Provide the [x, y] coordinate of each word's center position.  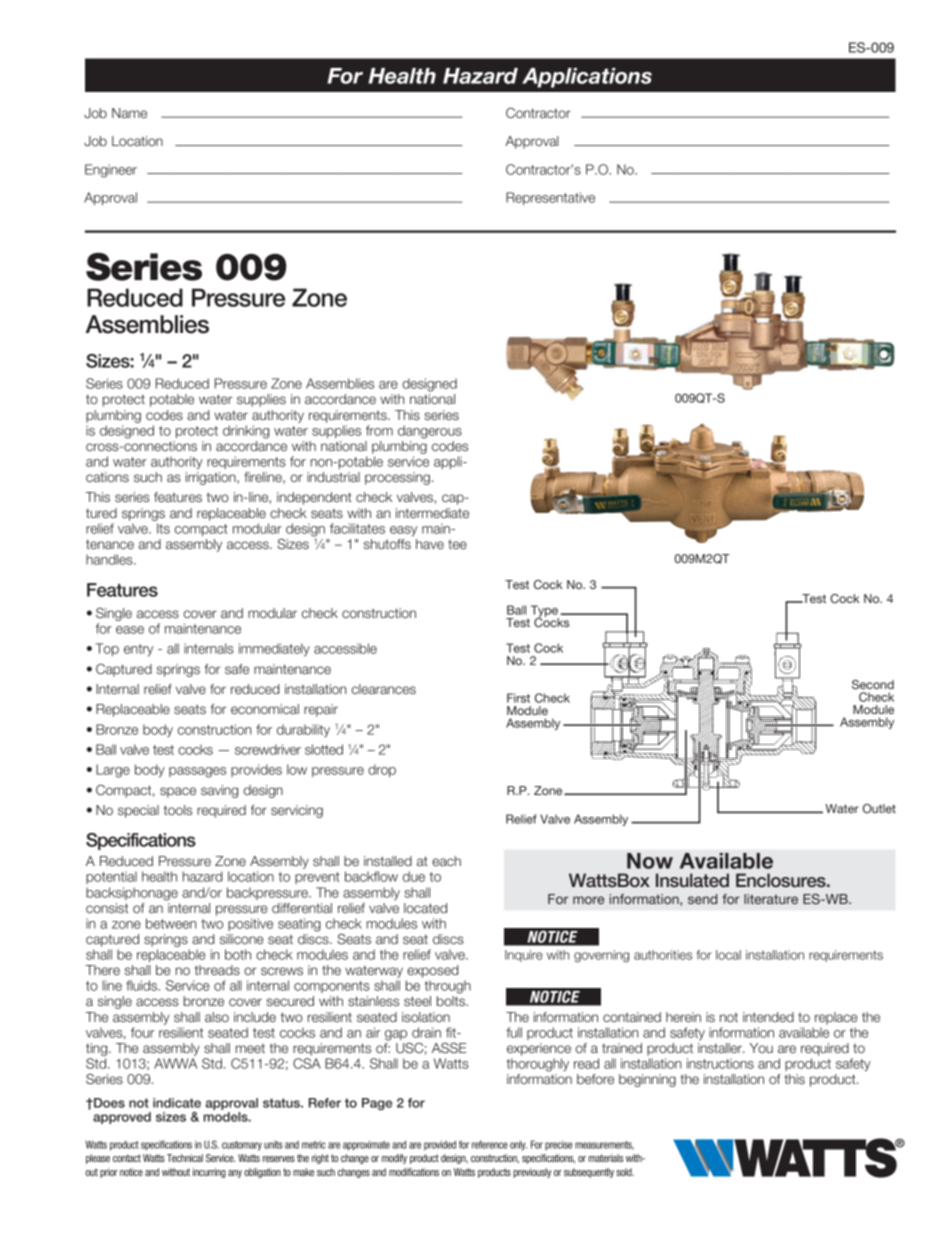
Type [544, 612]
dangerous [430, 432]
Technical [185, 1158]
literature [771, 899]
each [446, 861]
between [171, 923]
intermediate [432, 513]
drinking [246, 432]
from [379, 430]
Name [129, 113]
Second [873, 684]
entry [138, 650]
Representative [550, 198]
